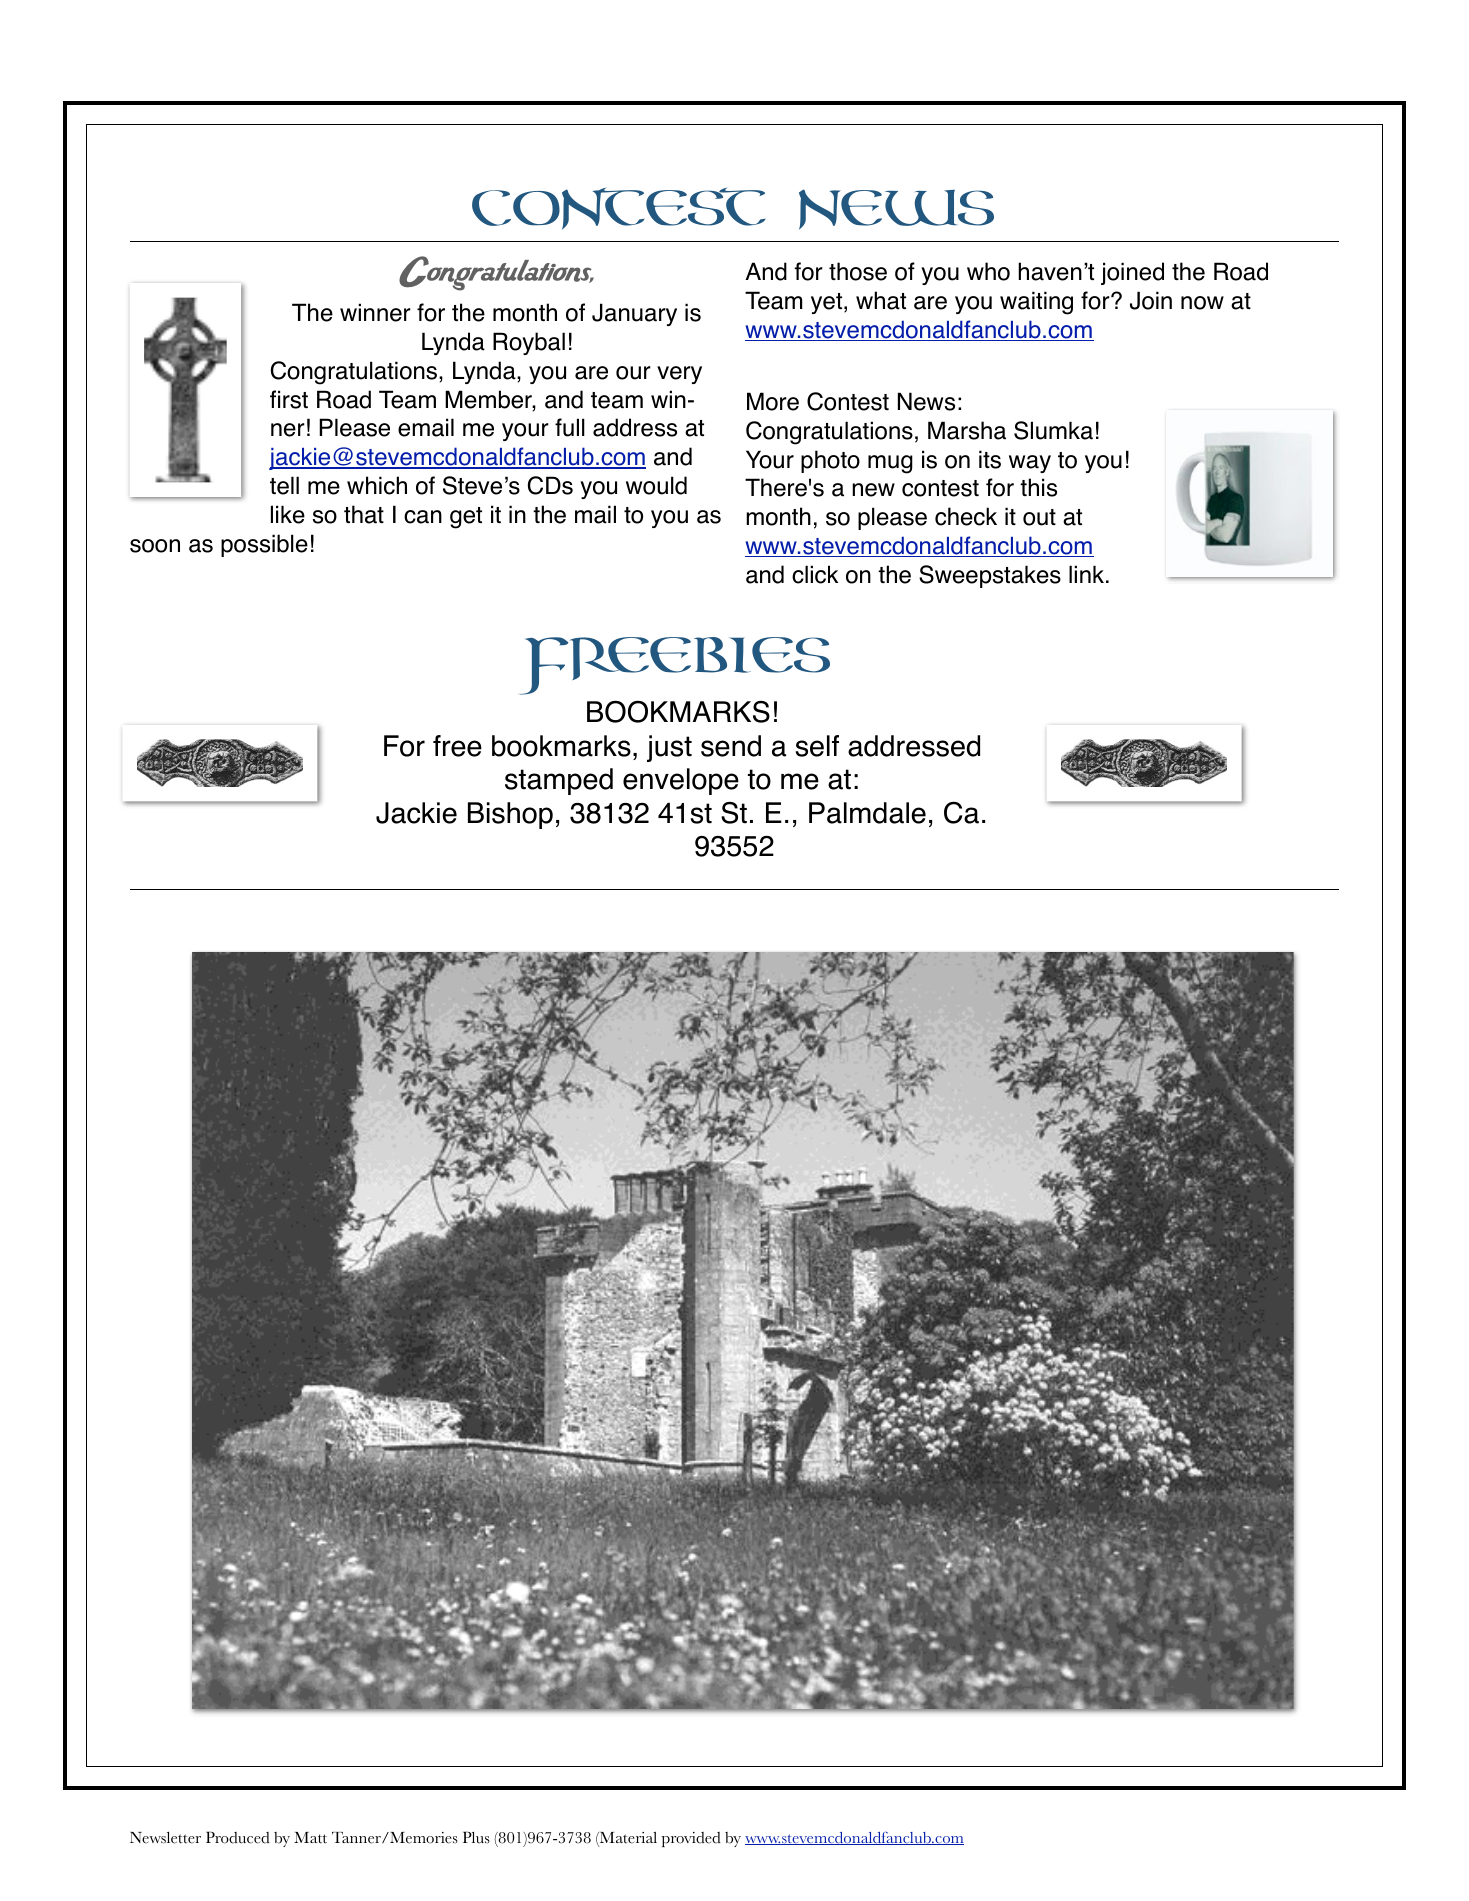  What do you see at coordinates (1036, 303) in the screenshot?
I see `waiting` at bounding box center [1036, 303].
